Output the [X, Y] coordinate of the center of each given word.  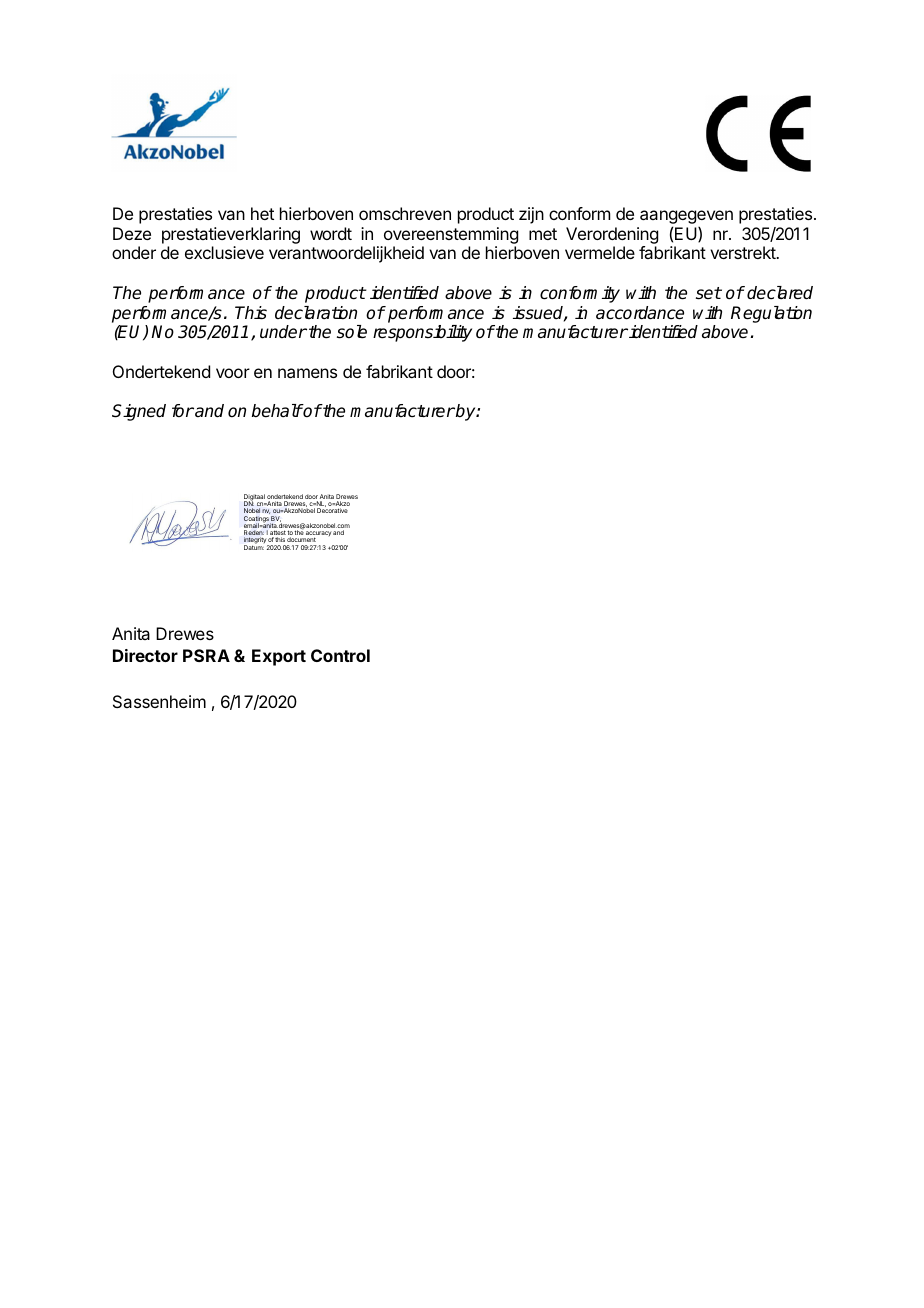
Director [145, 655]
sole [352, 332]
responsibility [422, 333]
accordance [640, 313]
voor [233, 373]
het [262, 213]
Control [340, 655]
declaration [316, 313]
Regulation [771, 314]
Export [279, 657]
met [543, 234]
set [709, 293]
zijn [531, 215]
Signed [139, 412]
